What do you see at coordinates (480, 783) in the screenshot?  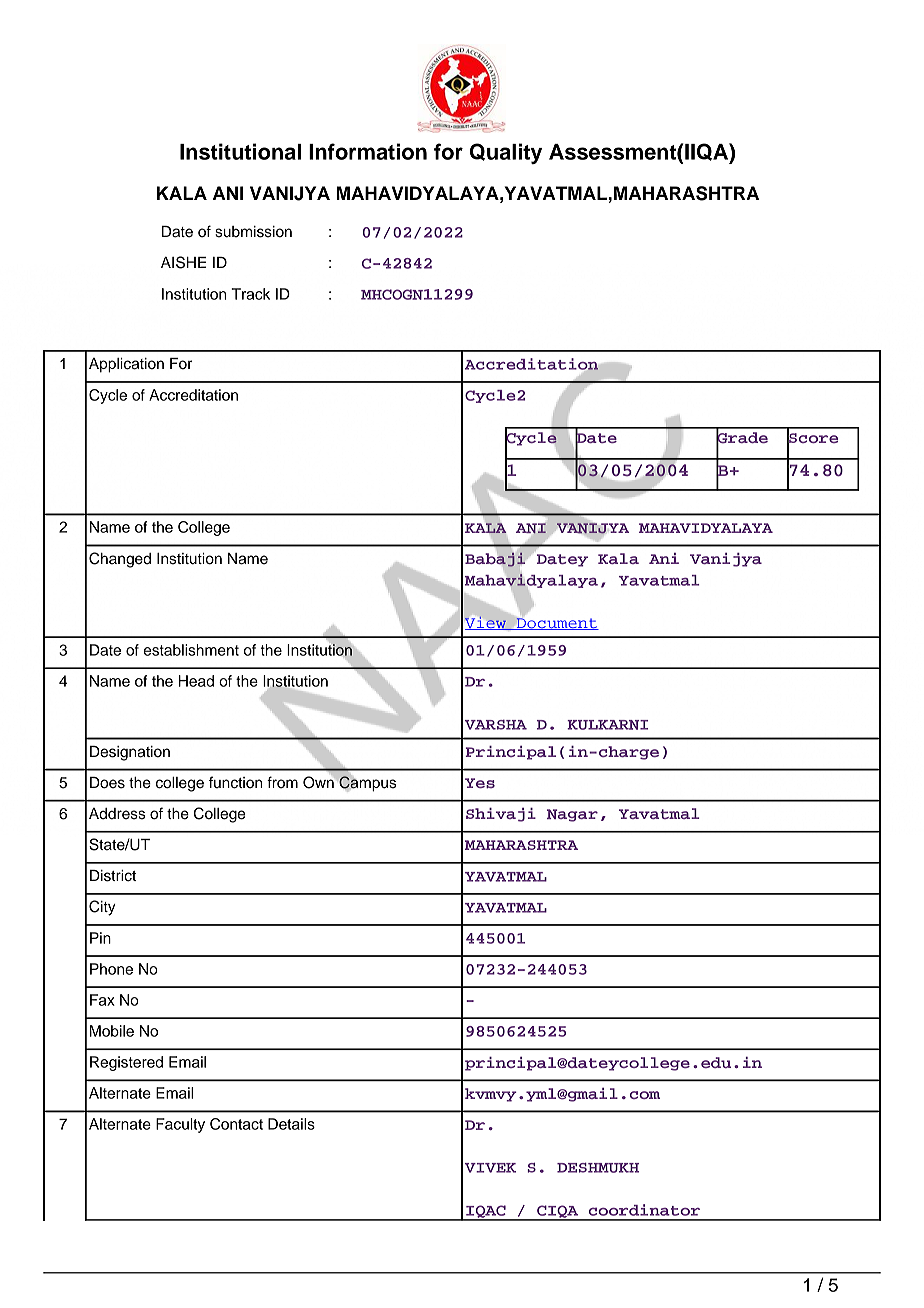 I see `Yes` at bounding box center [480, 783].
